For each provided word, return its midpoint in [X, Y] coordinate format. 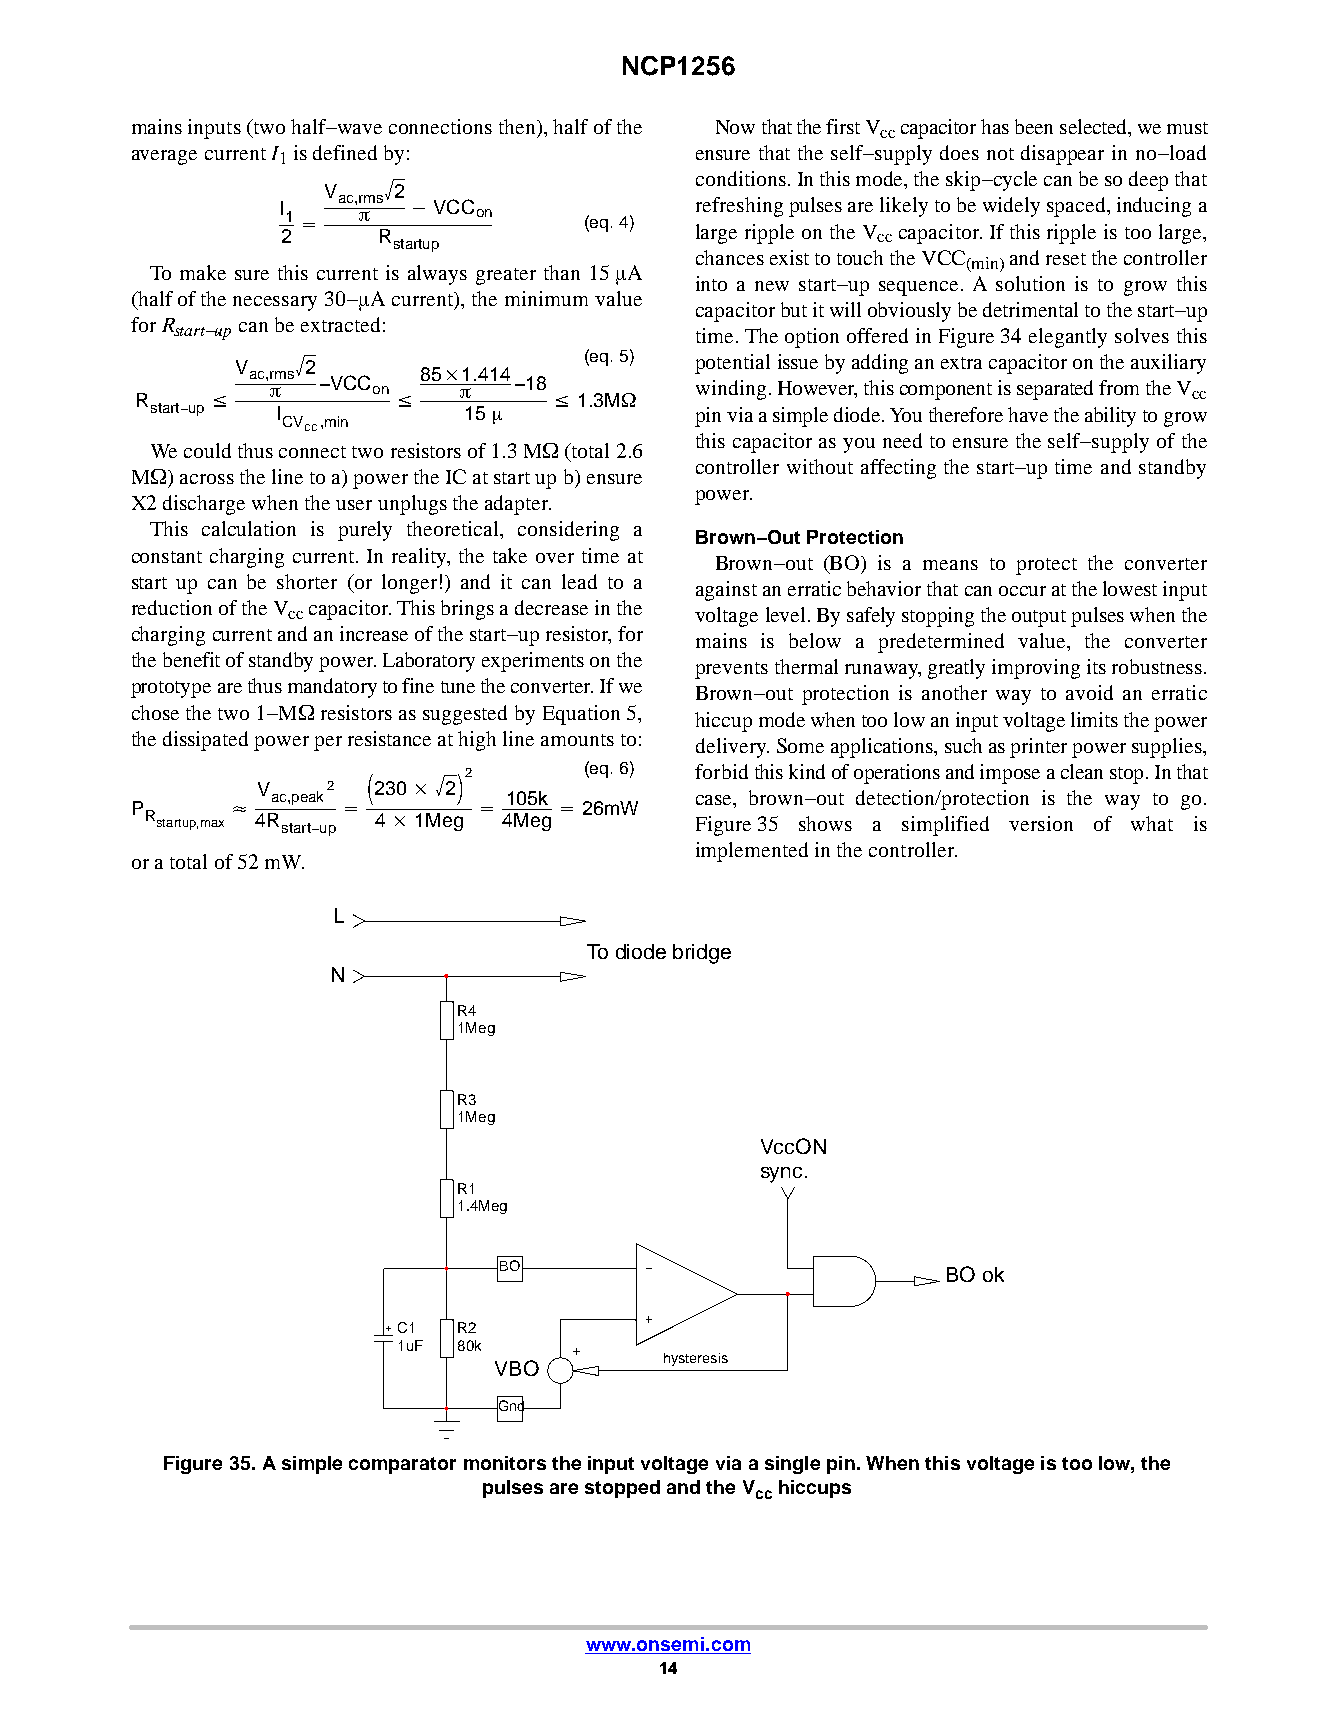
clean [1082, 771]
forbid [721, 771]
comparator [402, 1465]
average [164, 157]
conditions [741, 178]
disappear [1062, 155]
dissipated [205, 741]
